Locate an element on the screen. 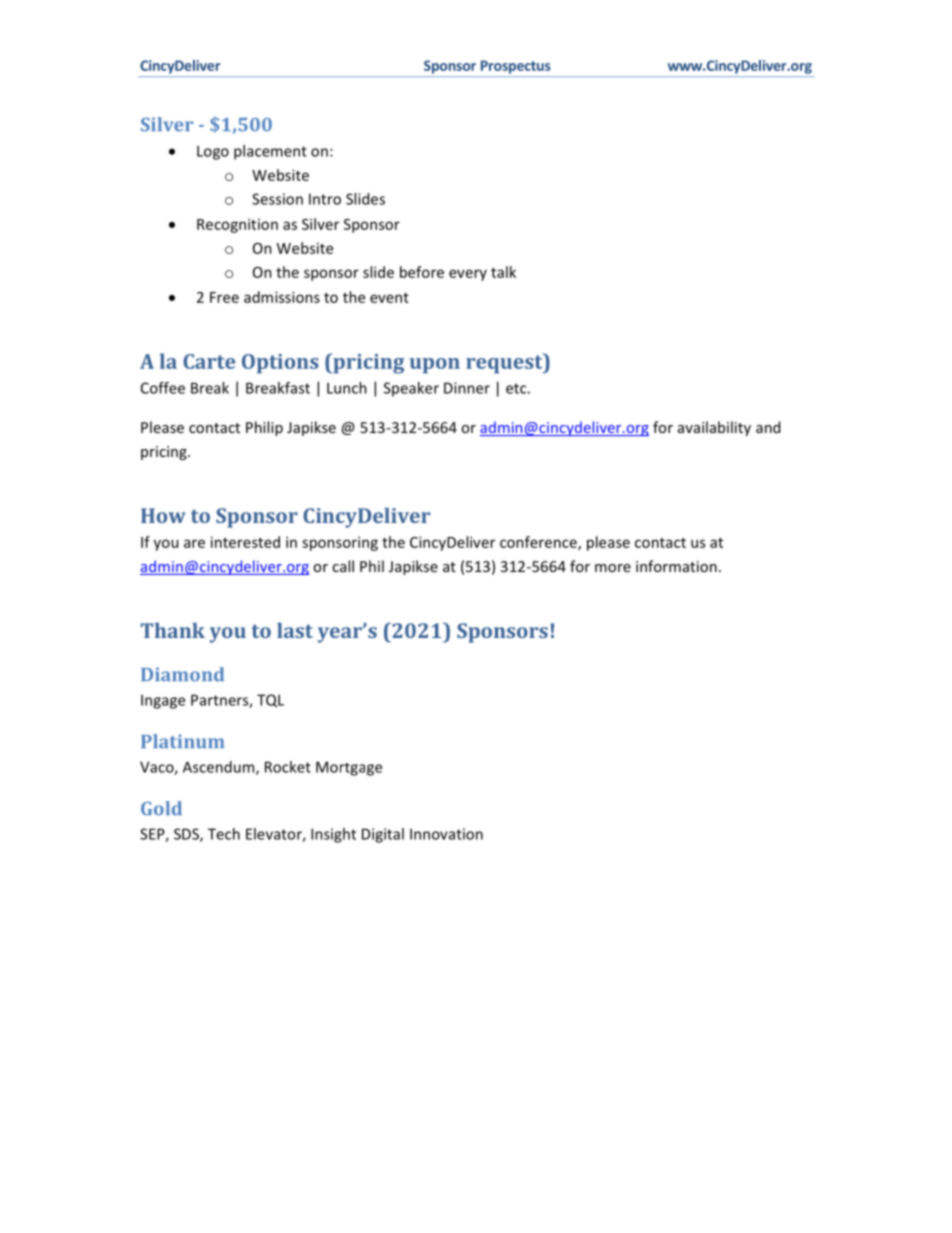 The height and width of the screenshot is (1233, 952). talk is located at coordinates (503, 272).
